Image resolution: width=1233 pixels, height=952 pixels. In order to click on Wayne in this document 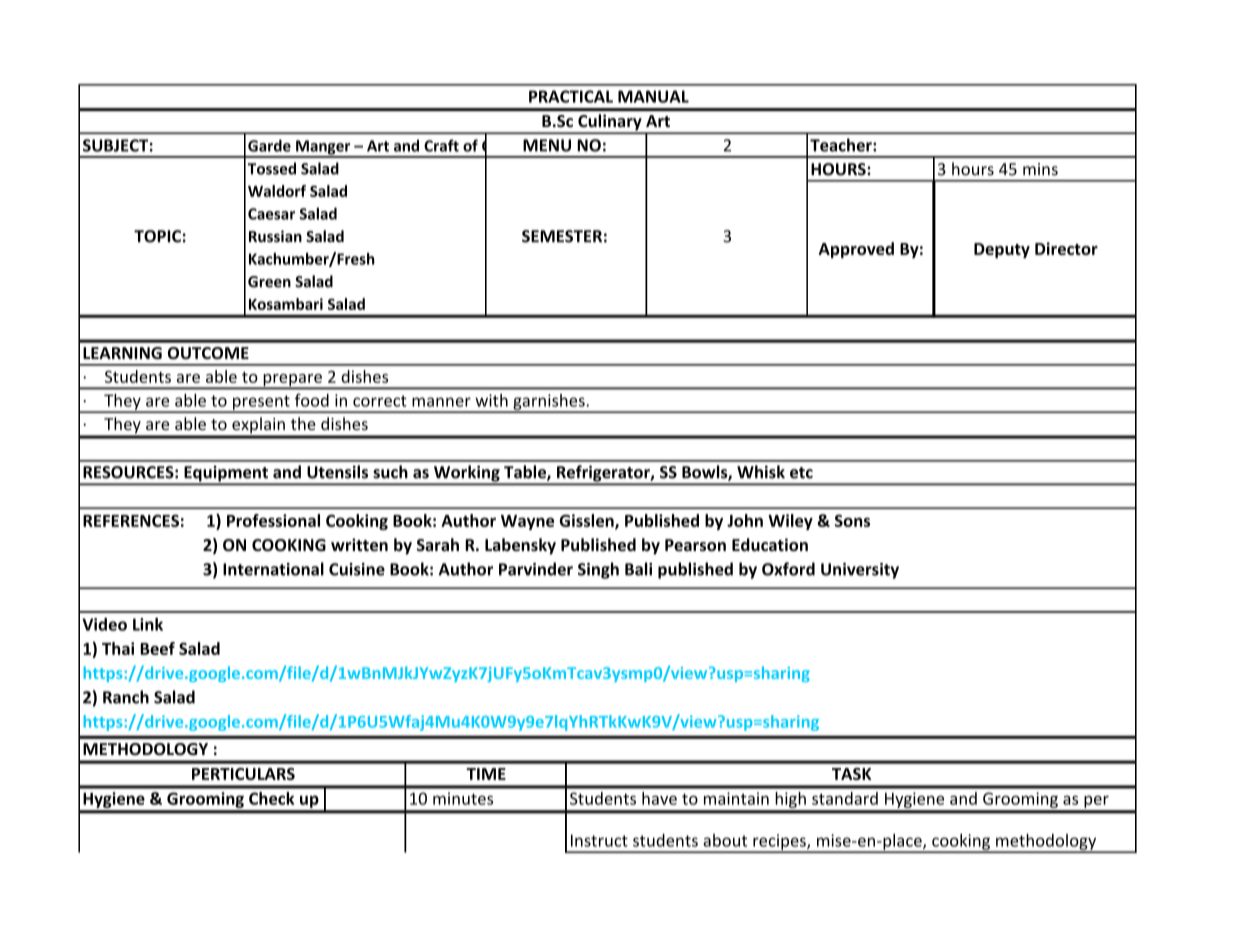, I will do `click(527, 522)`.
